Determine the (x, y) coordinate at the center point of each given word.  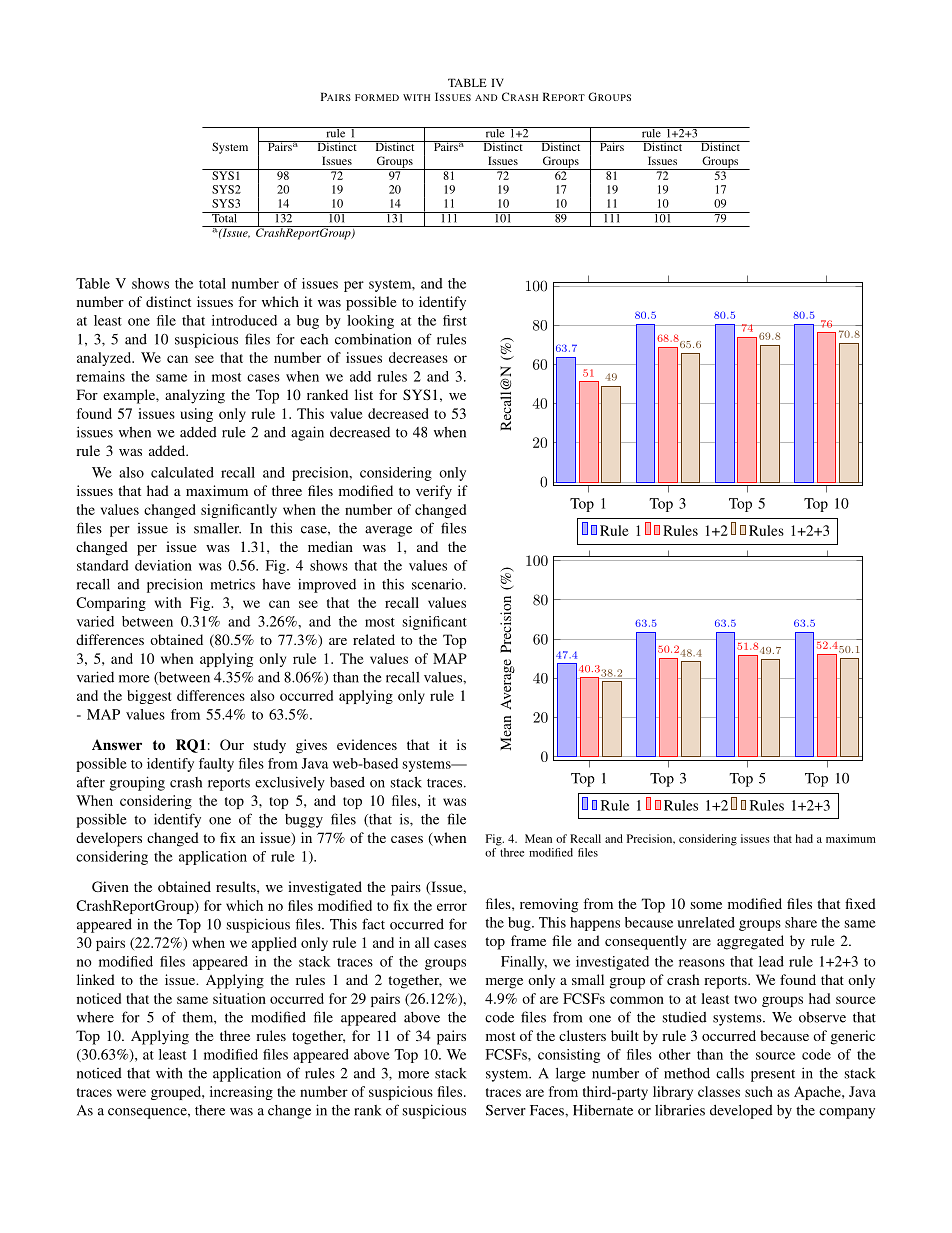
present (773, 1075)
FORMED (377, 97)
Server (506, 1110)
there (210, 1110)
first (455, 320)
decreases (418, 357)
